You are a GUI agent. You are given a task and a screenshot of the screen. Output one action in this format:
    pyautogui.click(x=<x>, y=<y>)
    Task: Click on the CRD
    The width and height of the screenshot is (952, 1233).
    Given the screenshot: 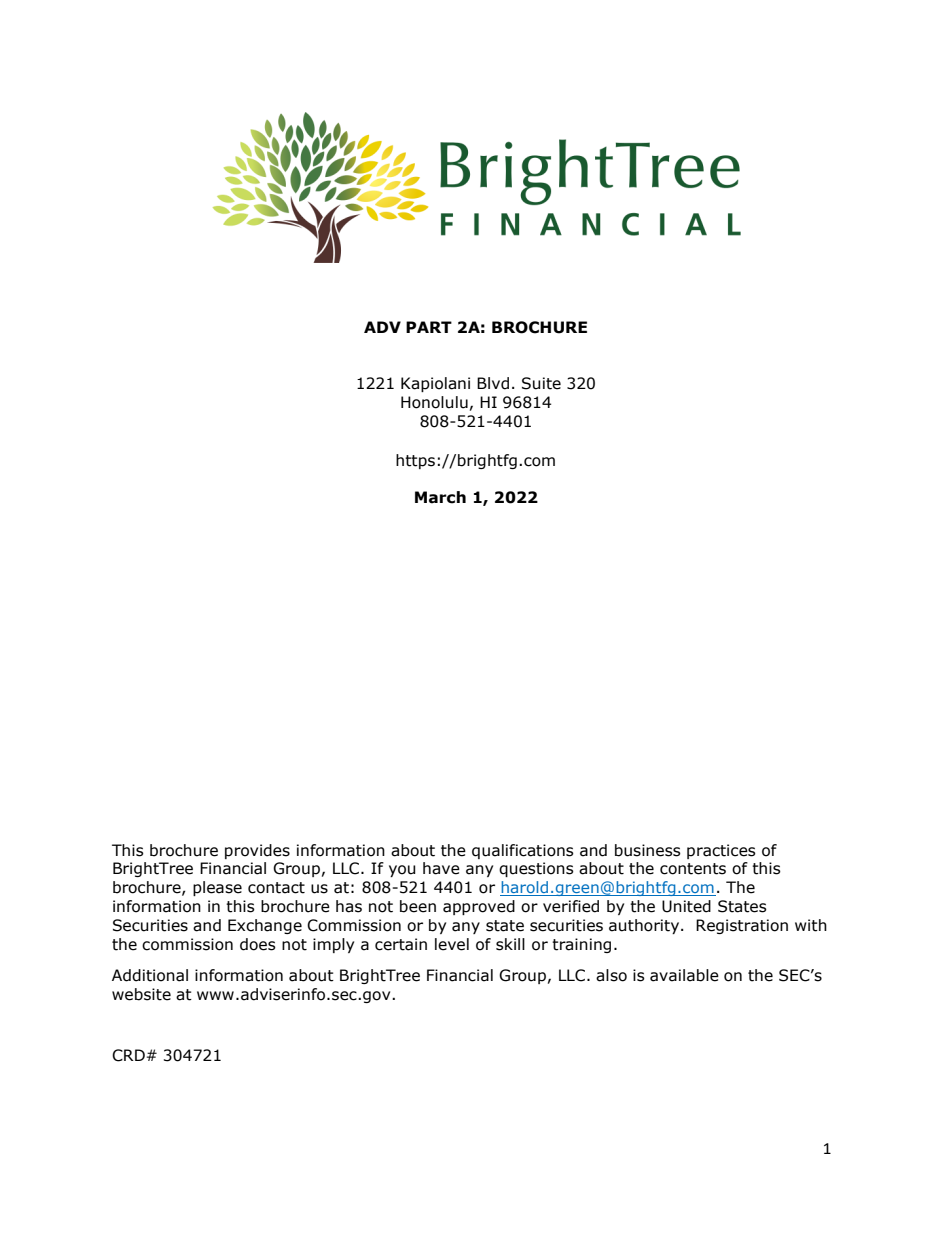 What is the action you would take?
    pyautogui.click(x=128, y=1055)
